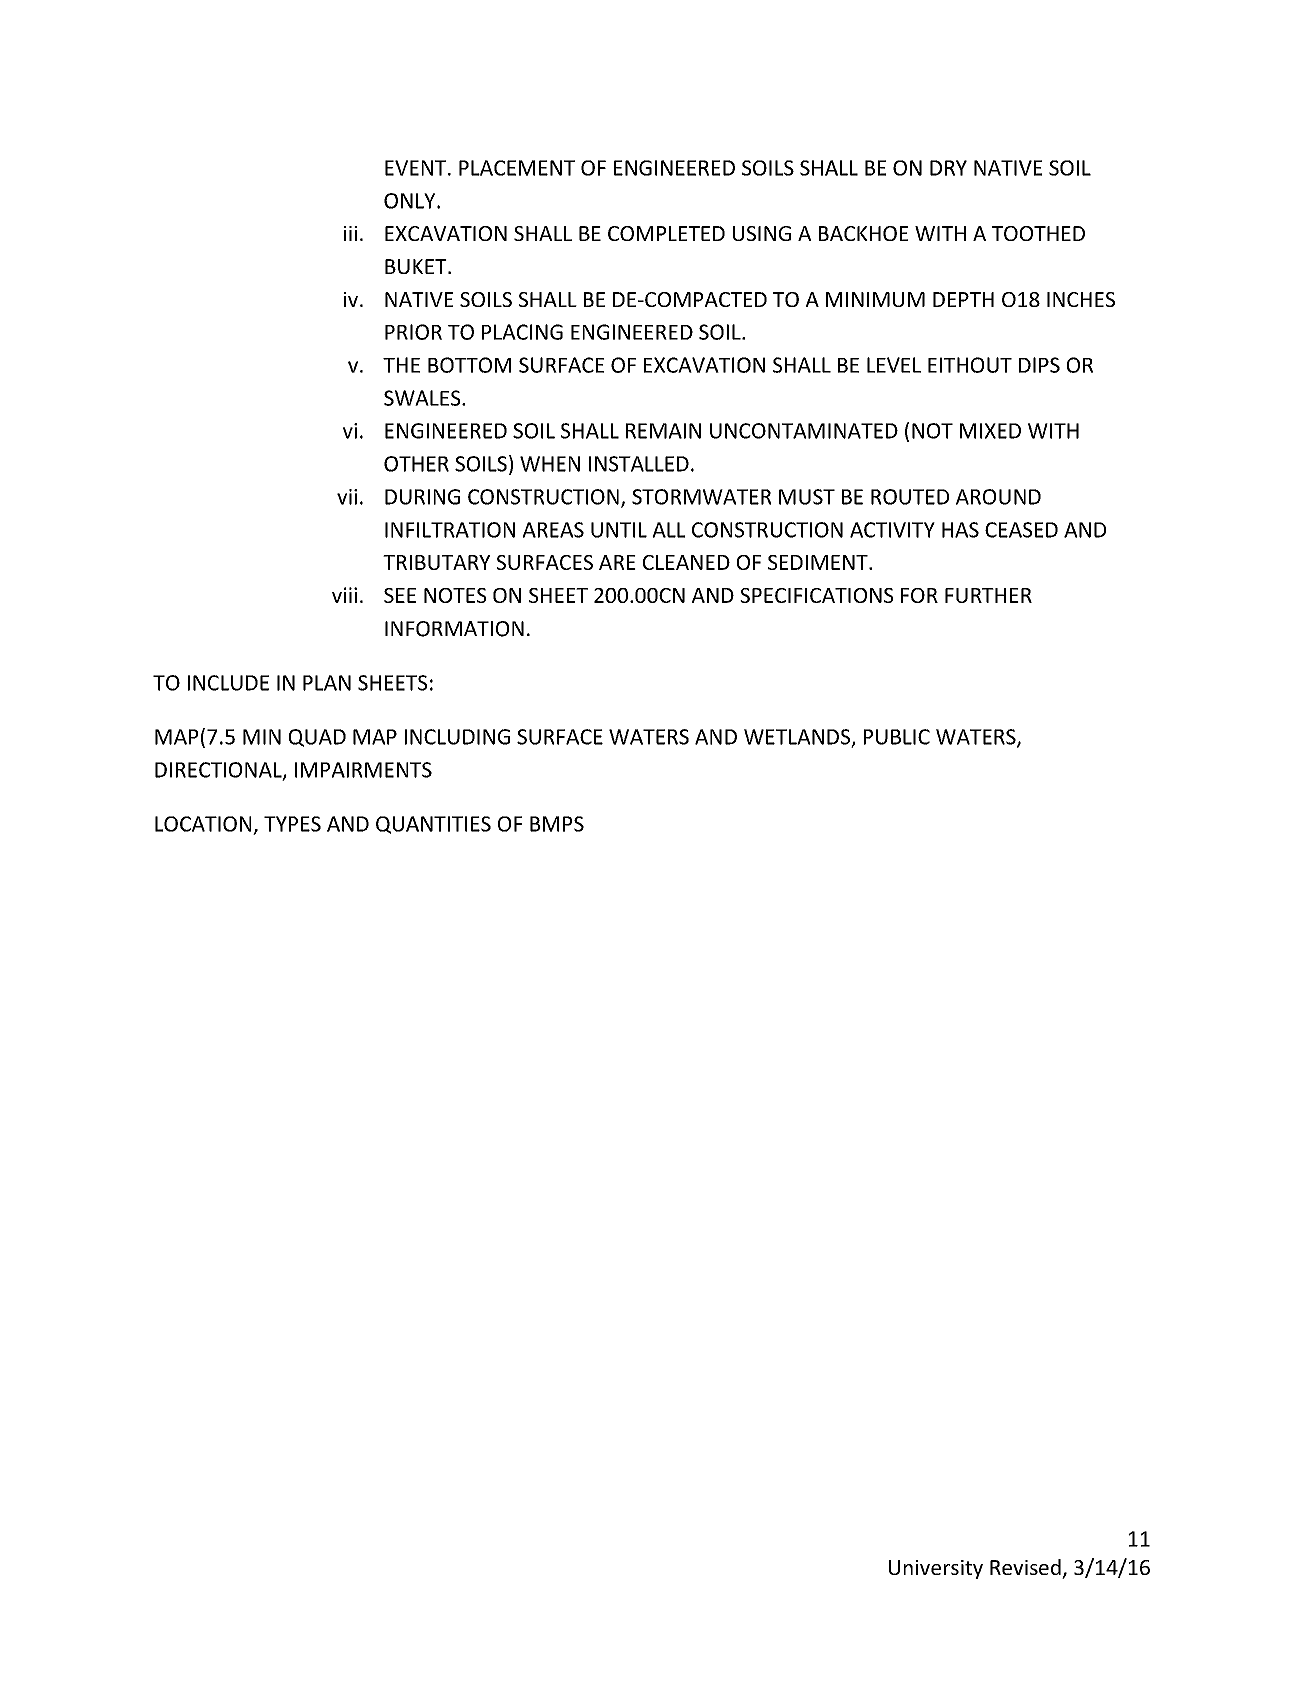  I want to click on UNTIL, so click(619, 530).
